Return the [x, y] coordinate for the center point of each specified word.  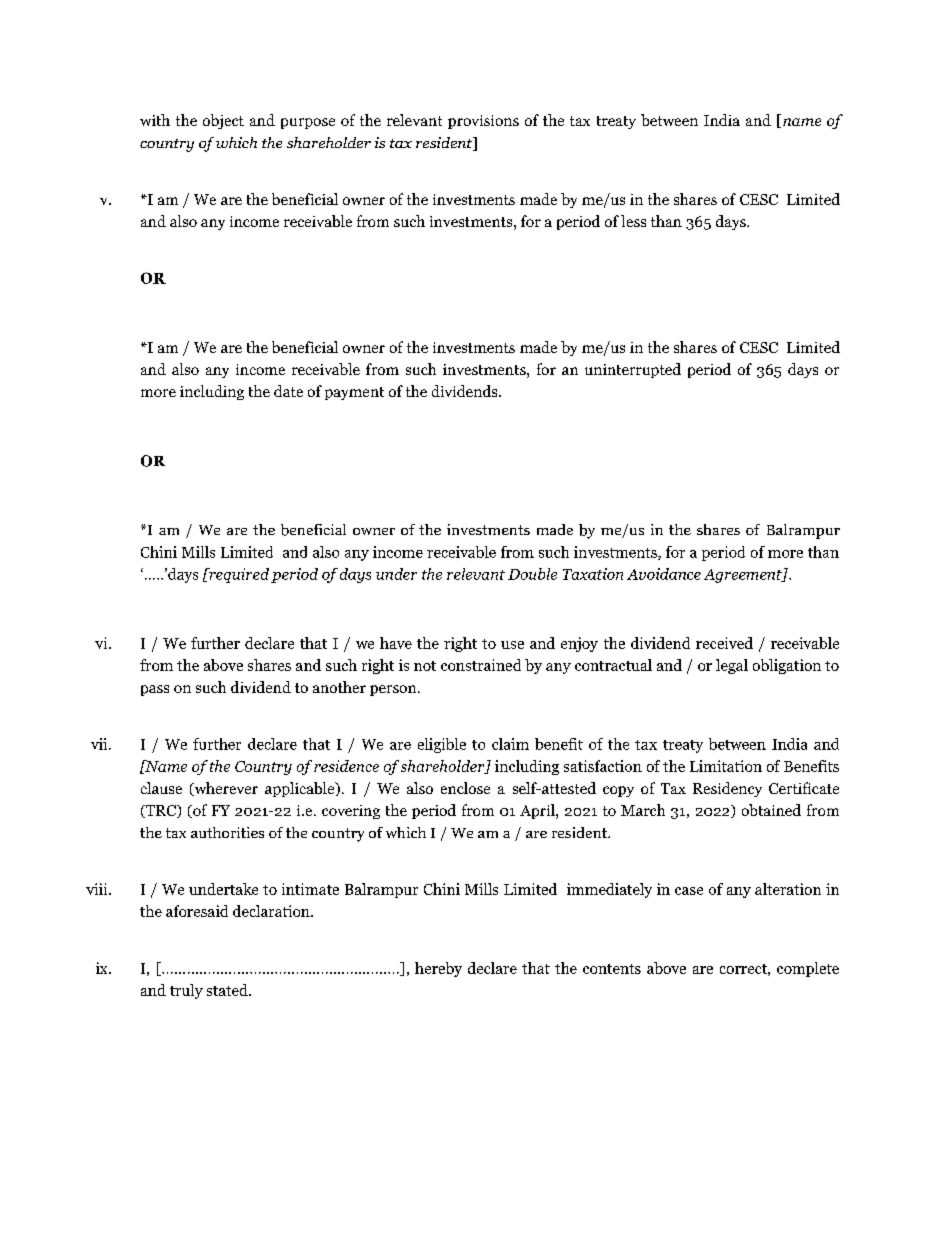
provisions [483, 122]
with [155, 120]
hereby [438, 969]
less [633, 221]
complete [808, 969]
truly [186, 991]
